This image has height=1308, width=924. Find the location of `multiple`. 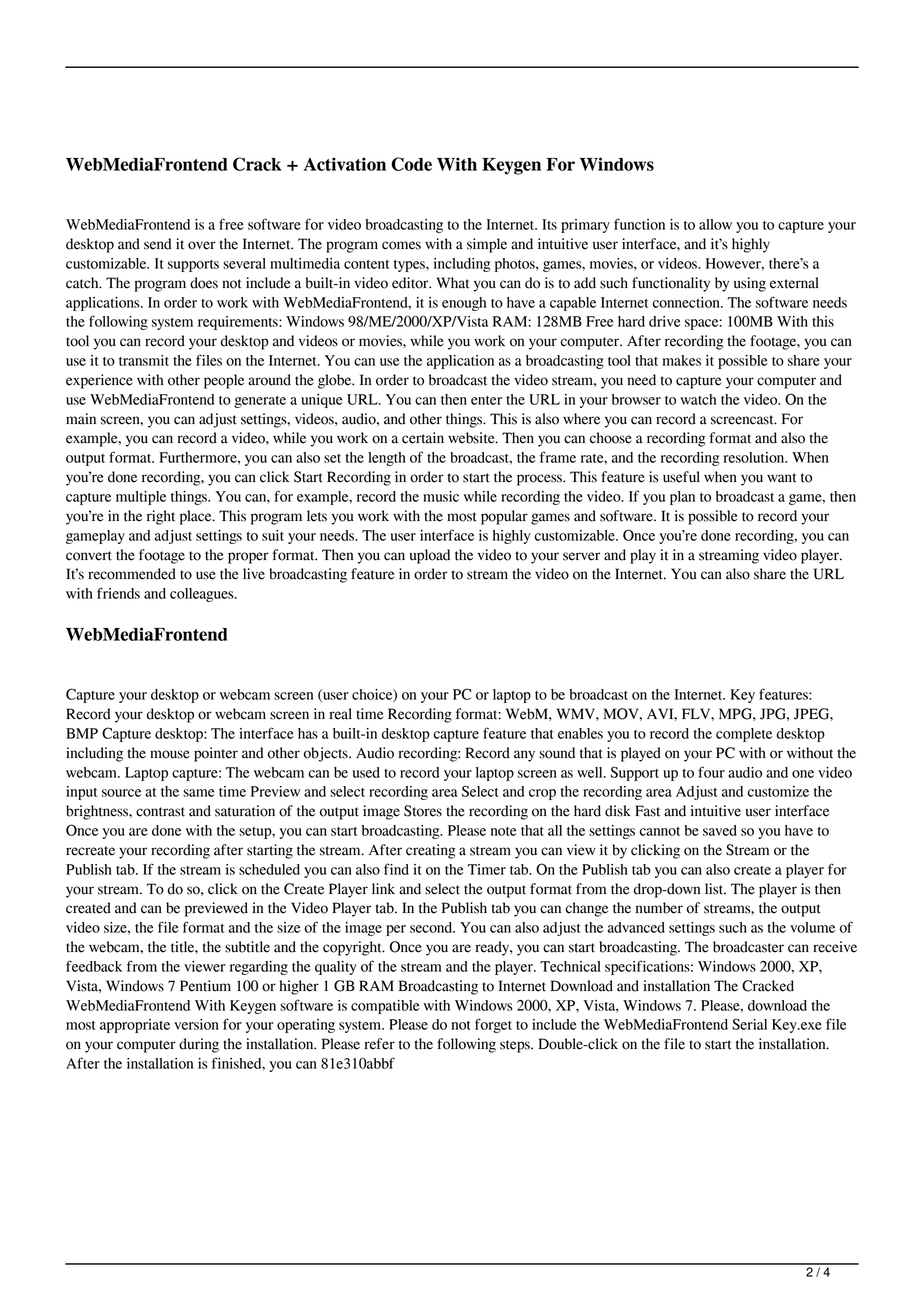

multiple is located at coordinates (141, 498).
